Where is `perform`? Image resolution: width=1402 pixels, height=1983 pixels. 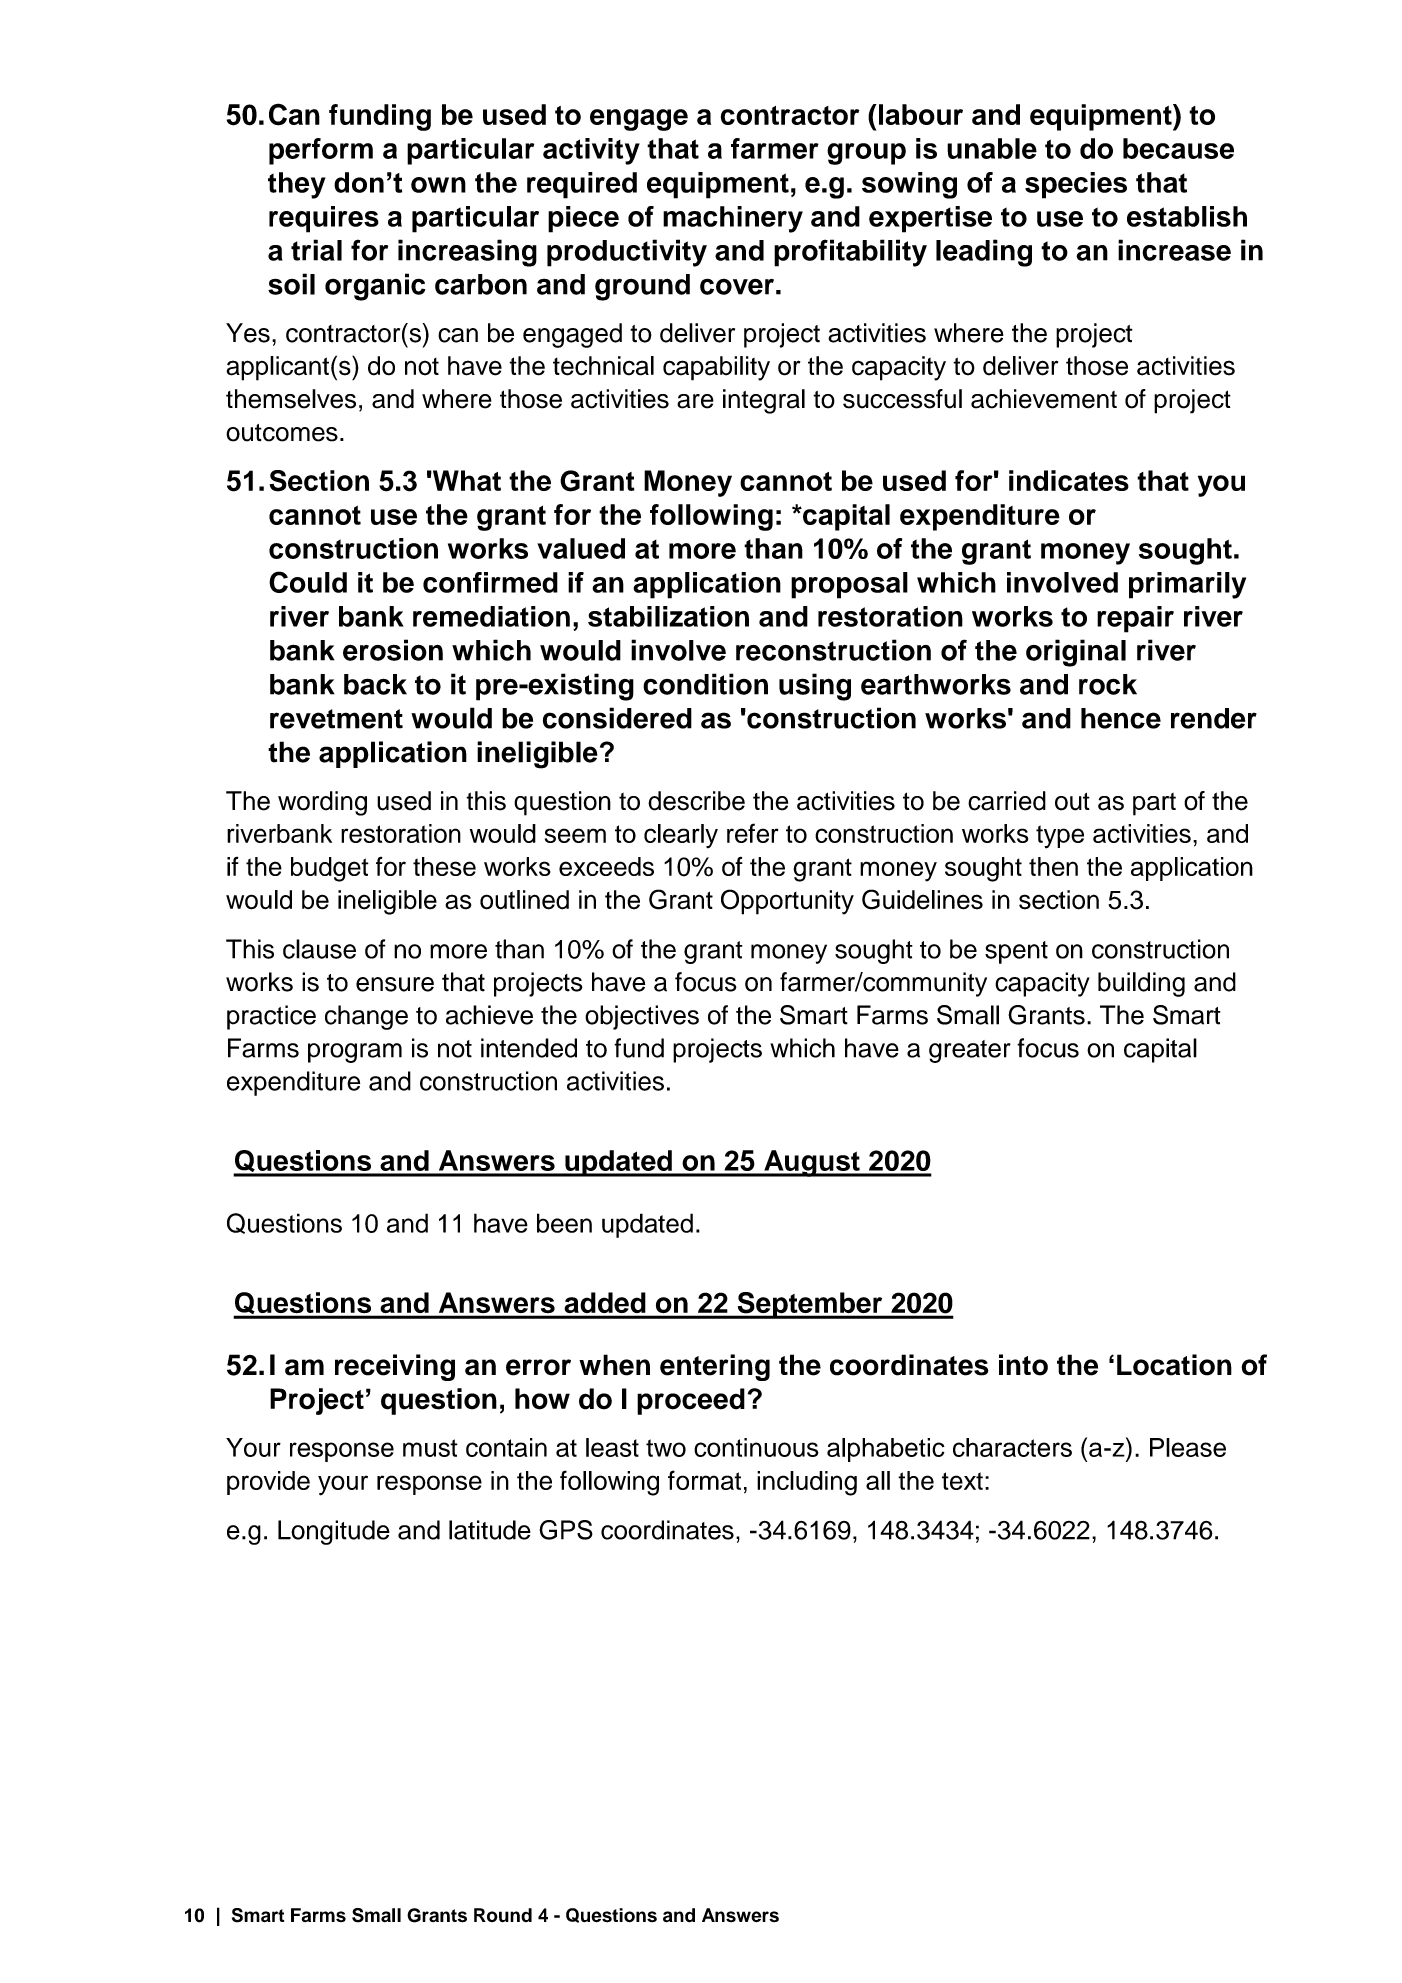
perform is located at coordinates (321, 151).
